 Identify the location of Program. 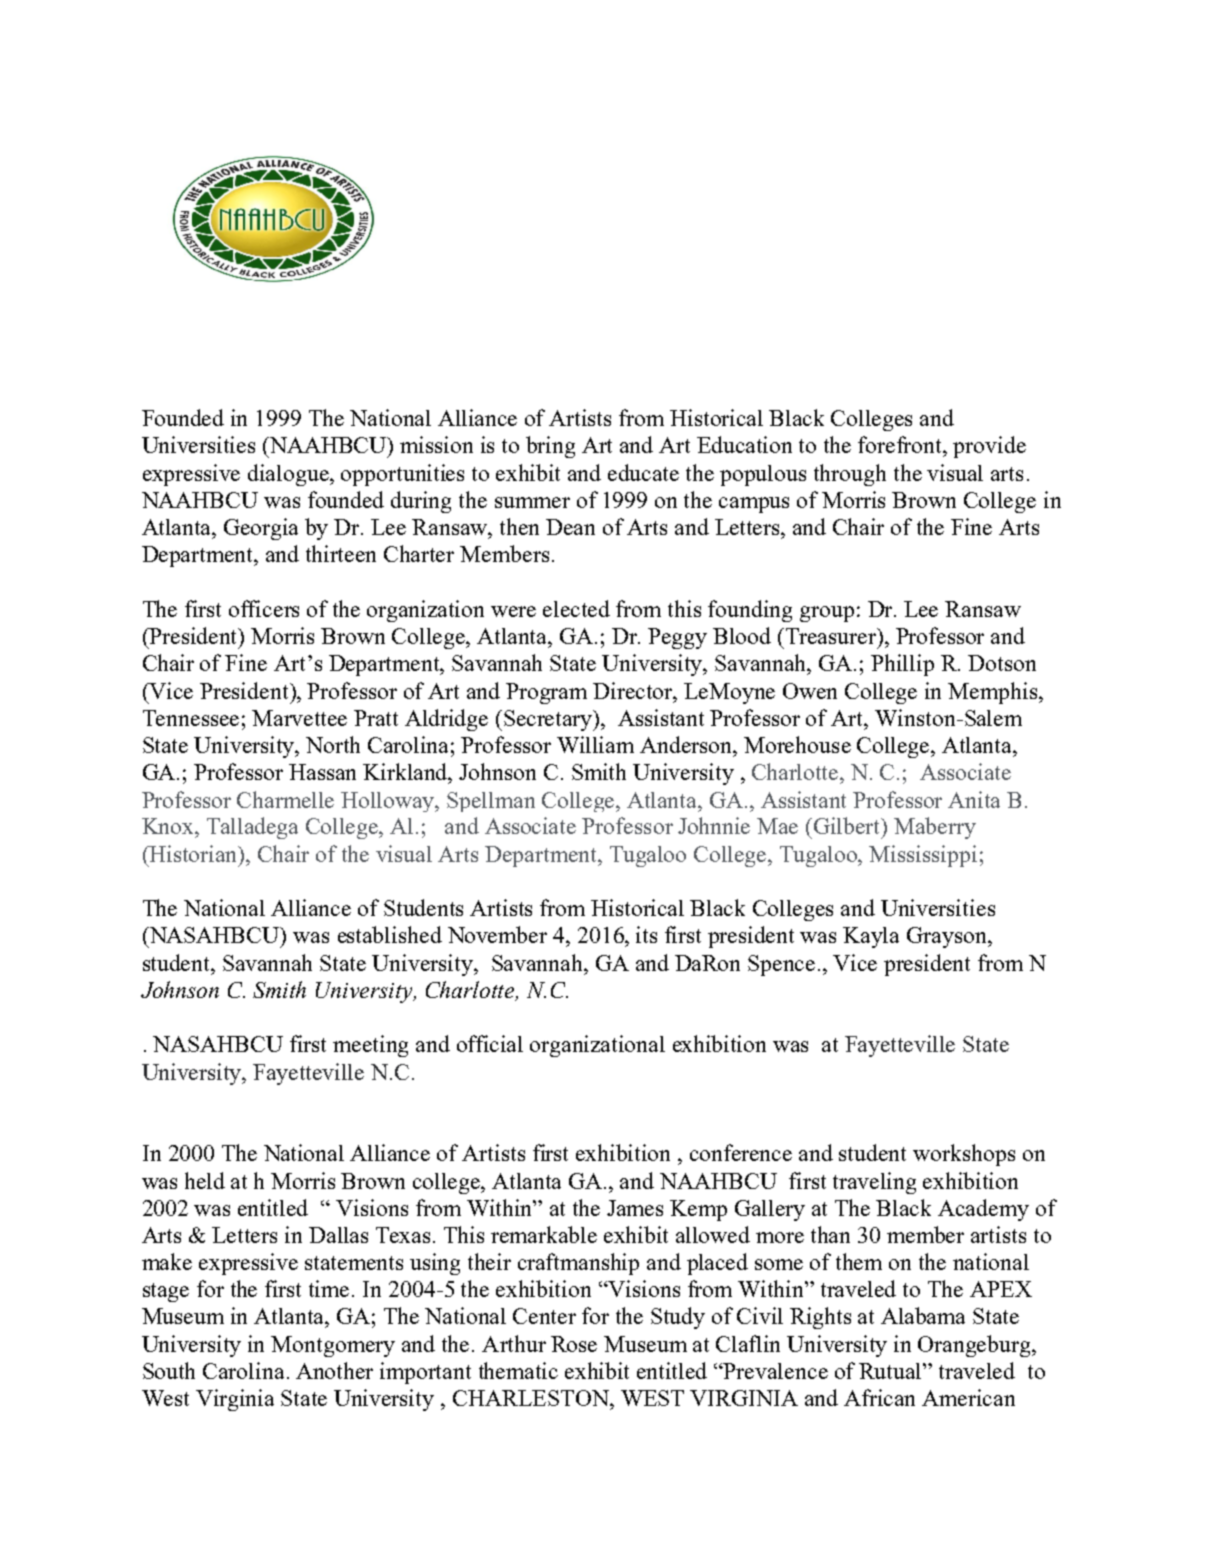
(546, 693).
